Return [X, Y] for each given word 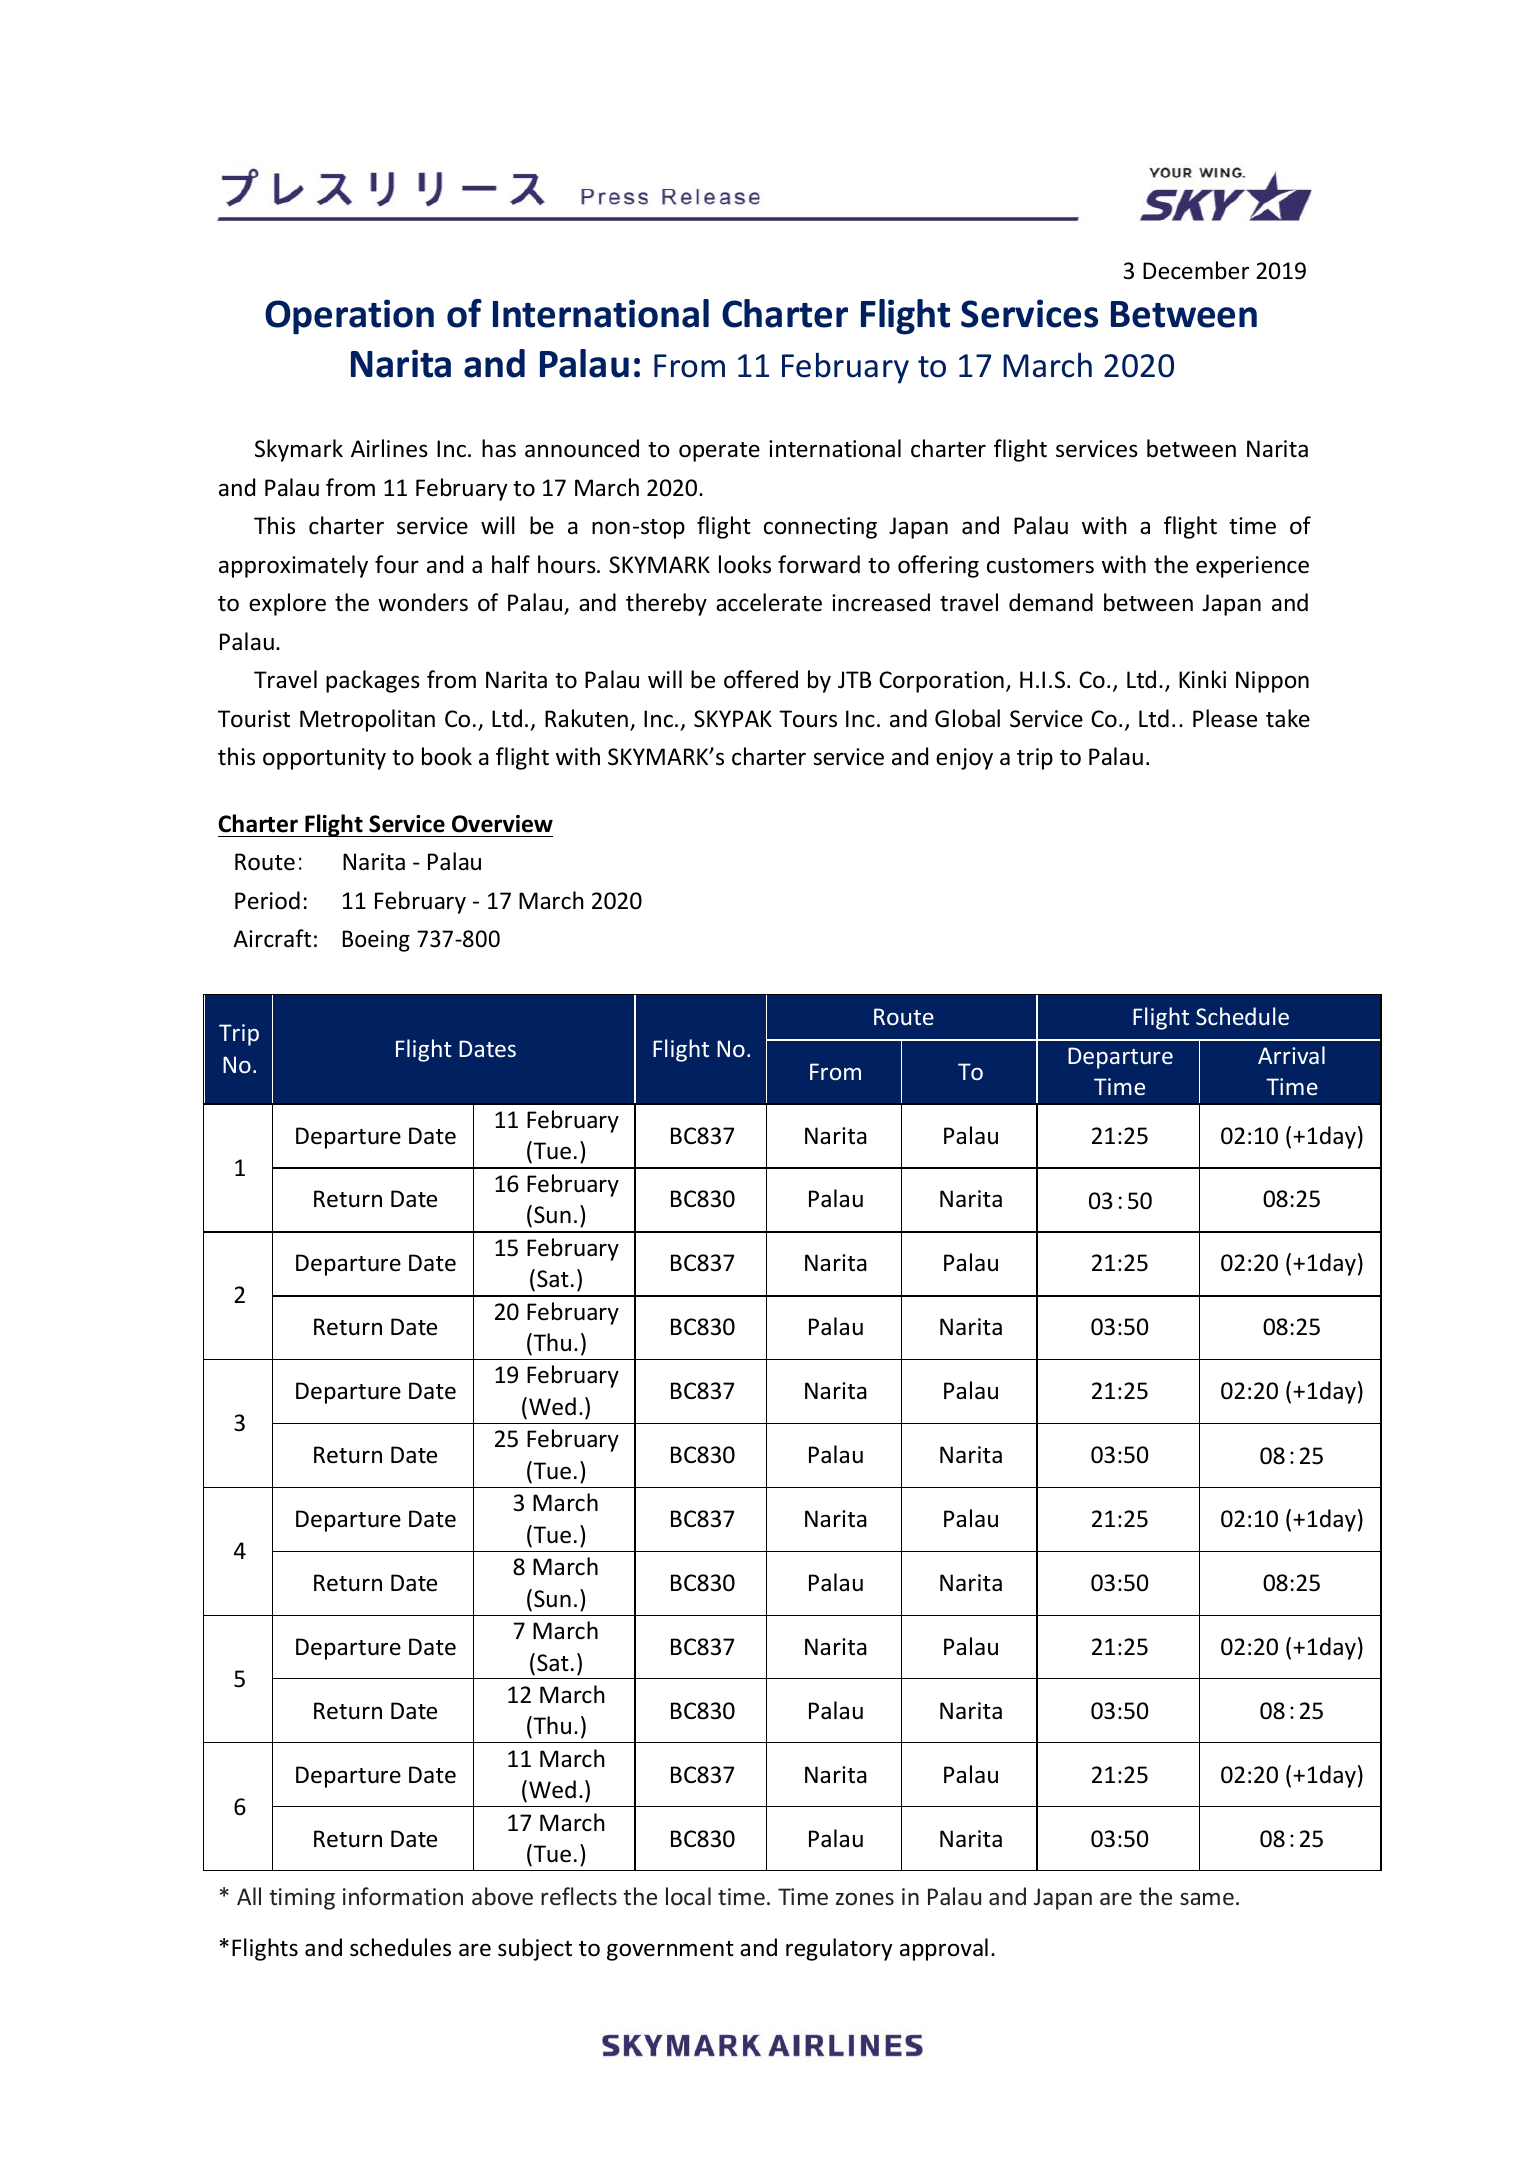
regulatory [839, 1949]
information [403, 1896]
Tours [808, 719]
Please [1225, 718]
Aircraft [272, 938]
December [1196, 270]
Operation [349, 317]
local [688, 1896]
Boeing [376, 941]
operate [719, 452]
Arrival [1291, 1055]
